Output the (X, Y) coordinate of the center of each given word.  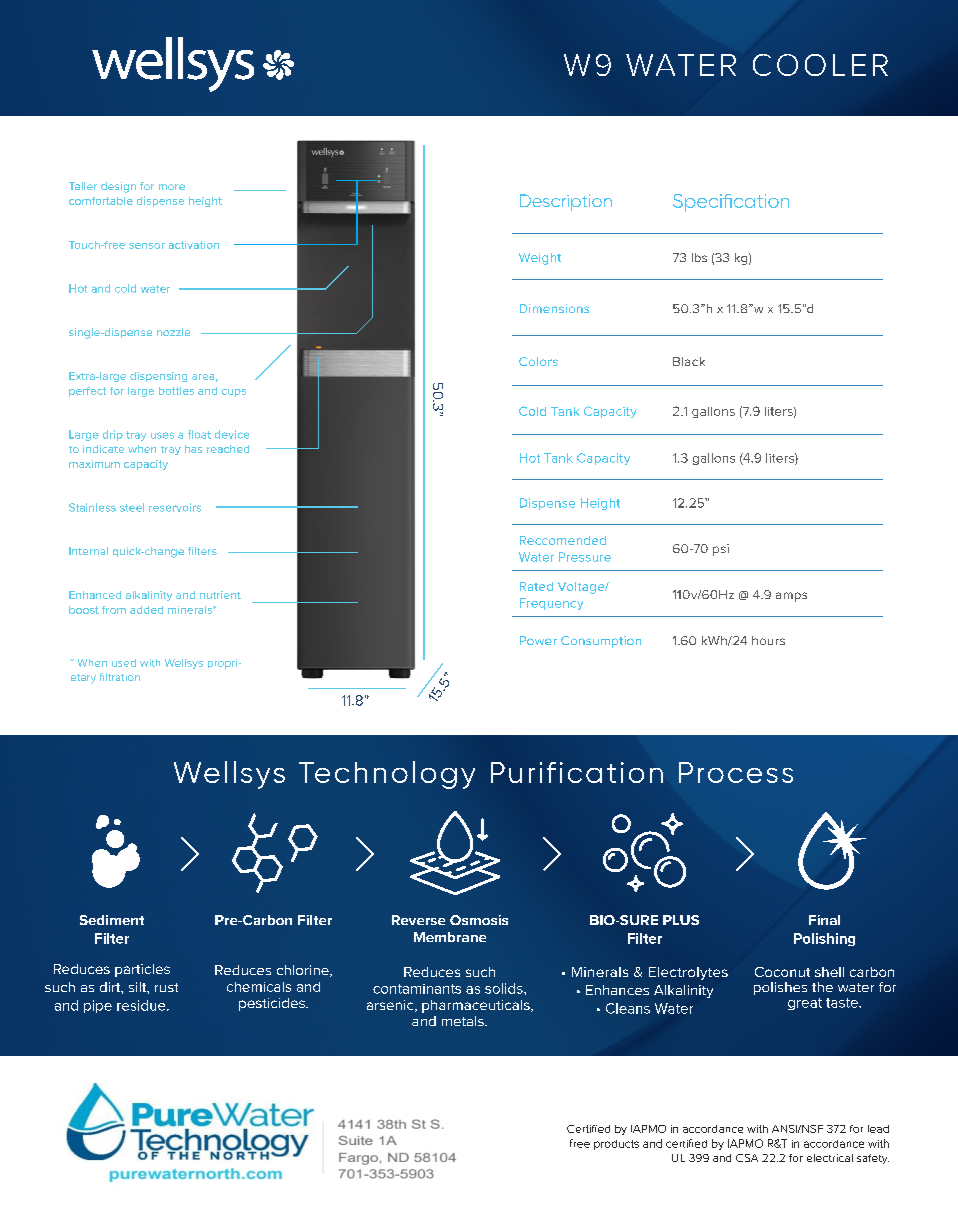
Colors (538, 361)
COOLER (820, 65)
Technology (387, 775)
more (172, 187)
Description (566, 202)
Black (689, 361)
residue (142, 1005)
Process (736, 772)
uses (162, 435)
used (124, 663)
